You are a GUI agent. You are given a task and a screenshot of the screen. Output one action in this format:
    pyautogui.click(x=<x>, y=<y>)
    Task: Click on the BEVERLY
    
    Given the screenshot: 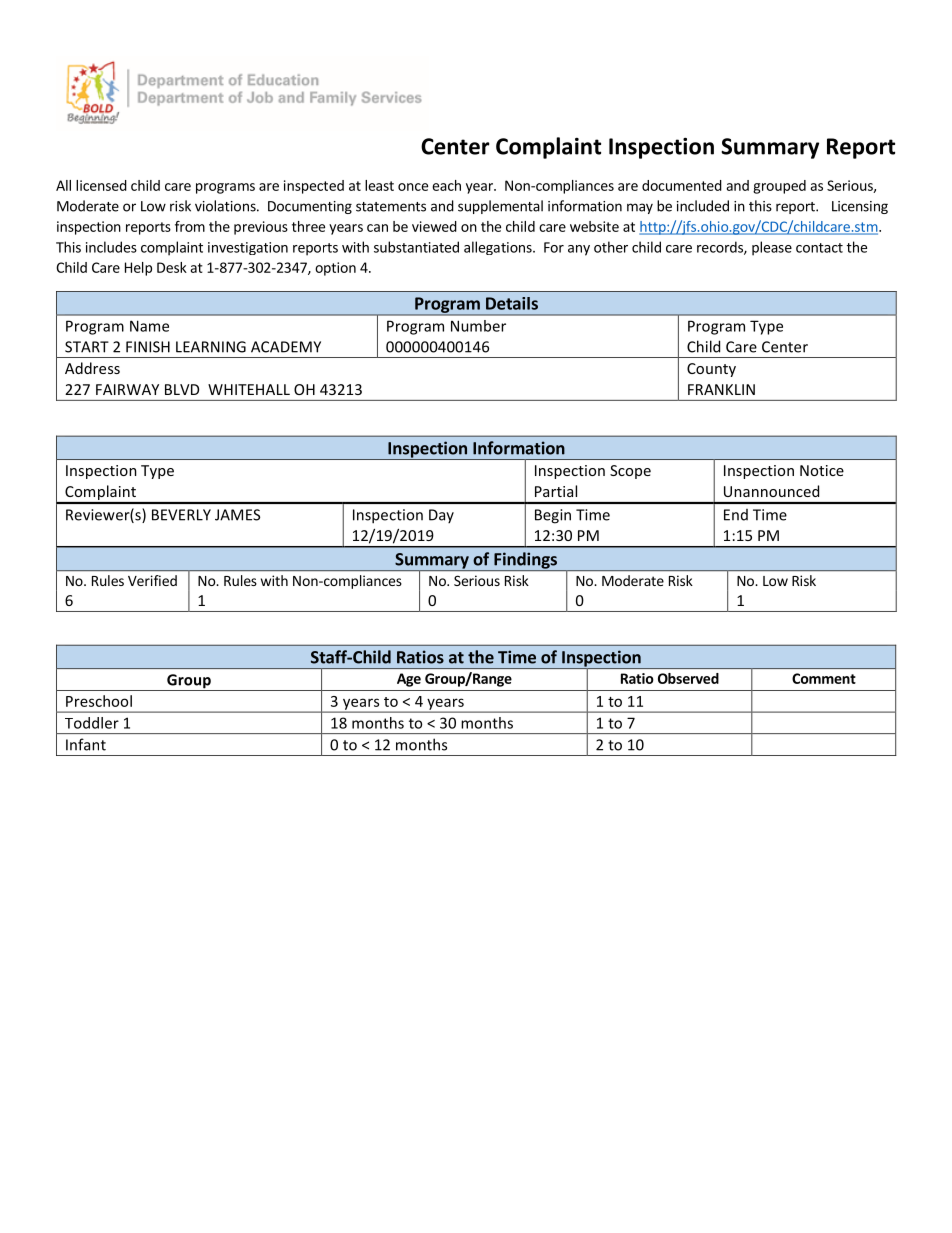 What is the action you would take?
    pyautogui.click(x=181, y=515)
